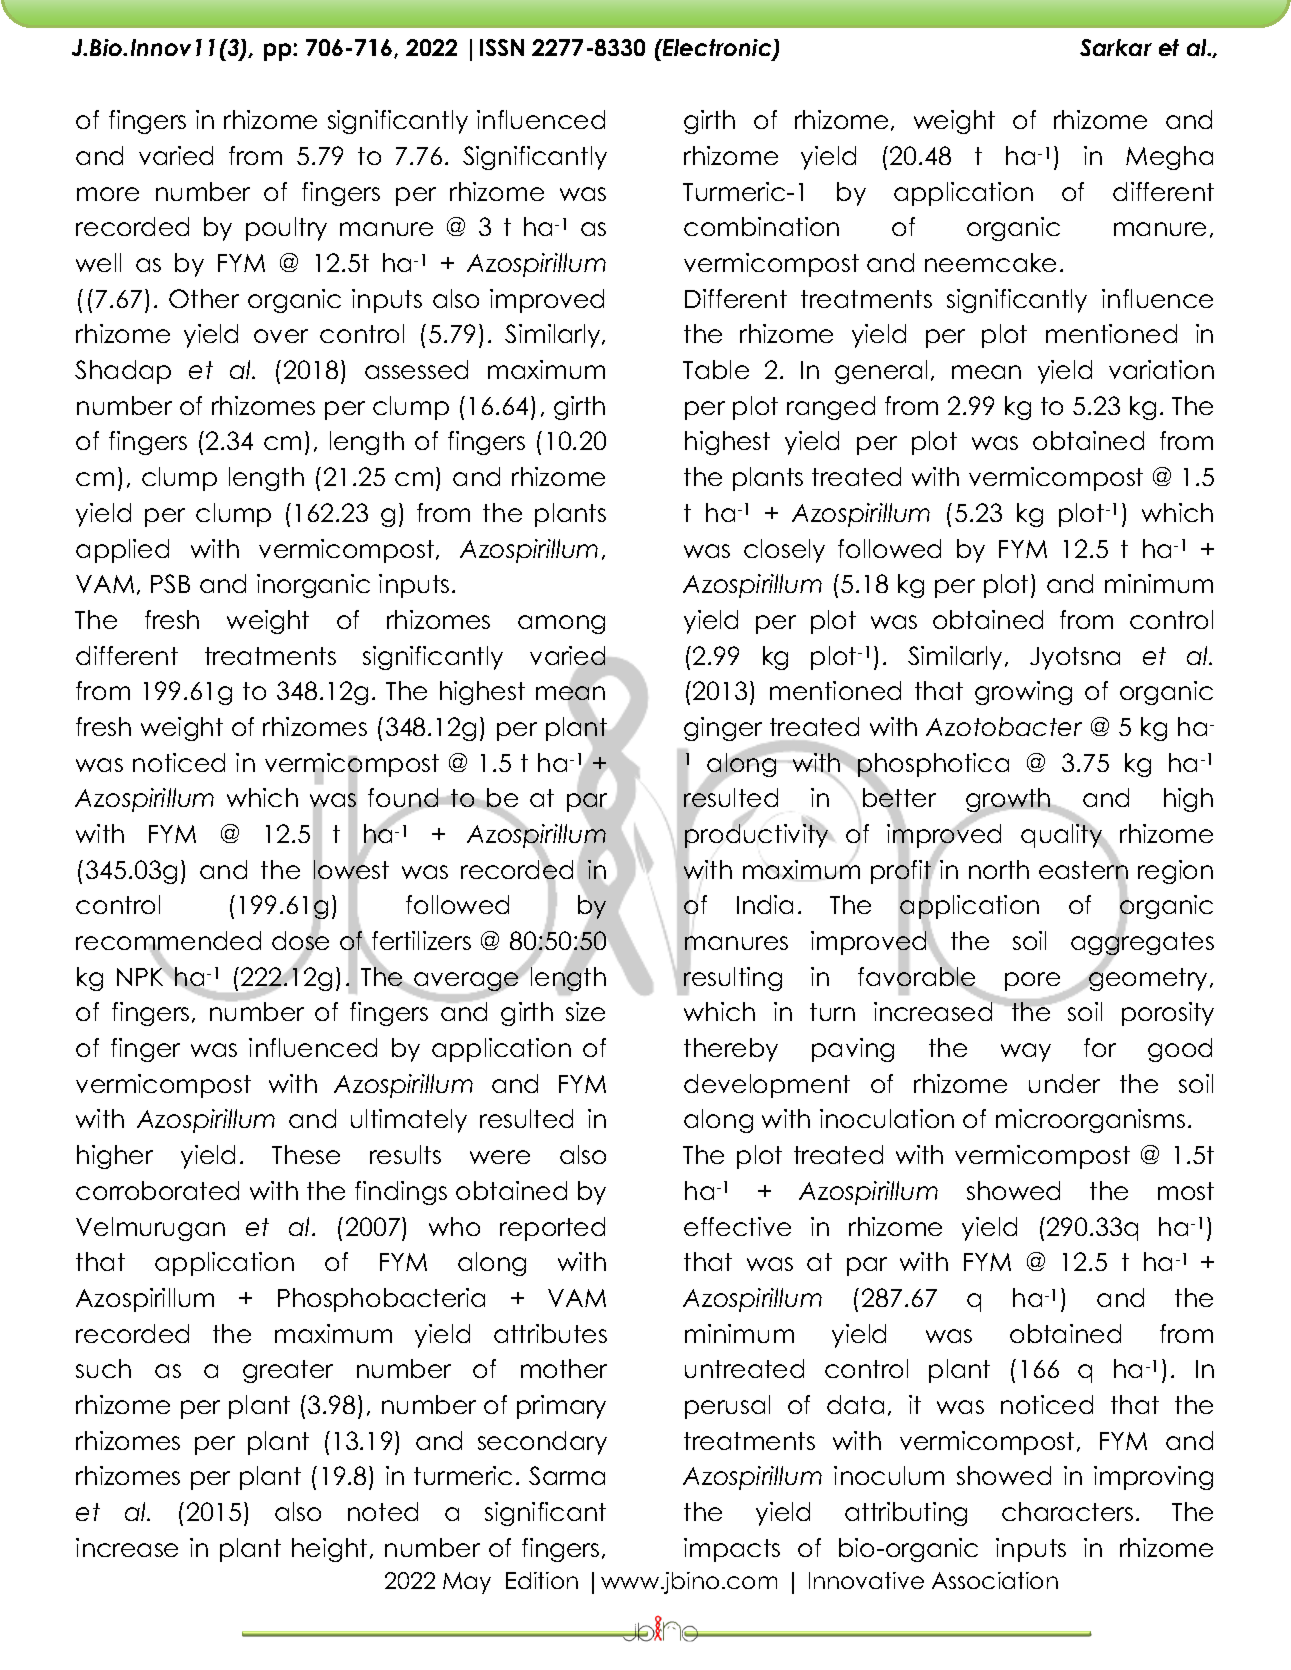  I want to click on growing, so click(1023, 693).
